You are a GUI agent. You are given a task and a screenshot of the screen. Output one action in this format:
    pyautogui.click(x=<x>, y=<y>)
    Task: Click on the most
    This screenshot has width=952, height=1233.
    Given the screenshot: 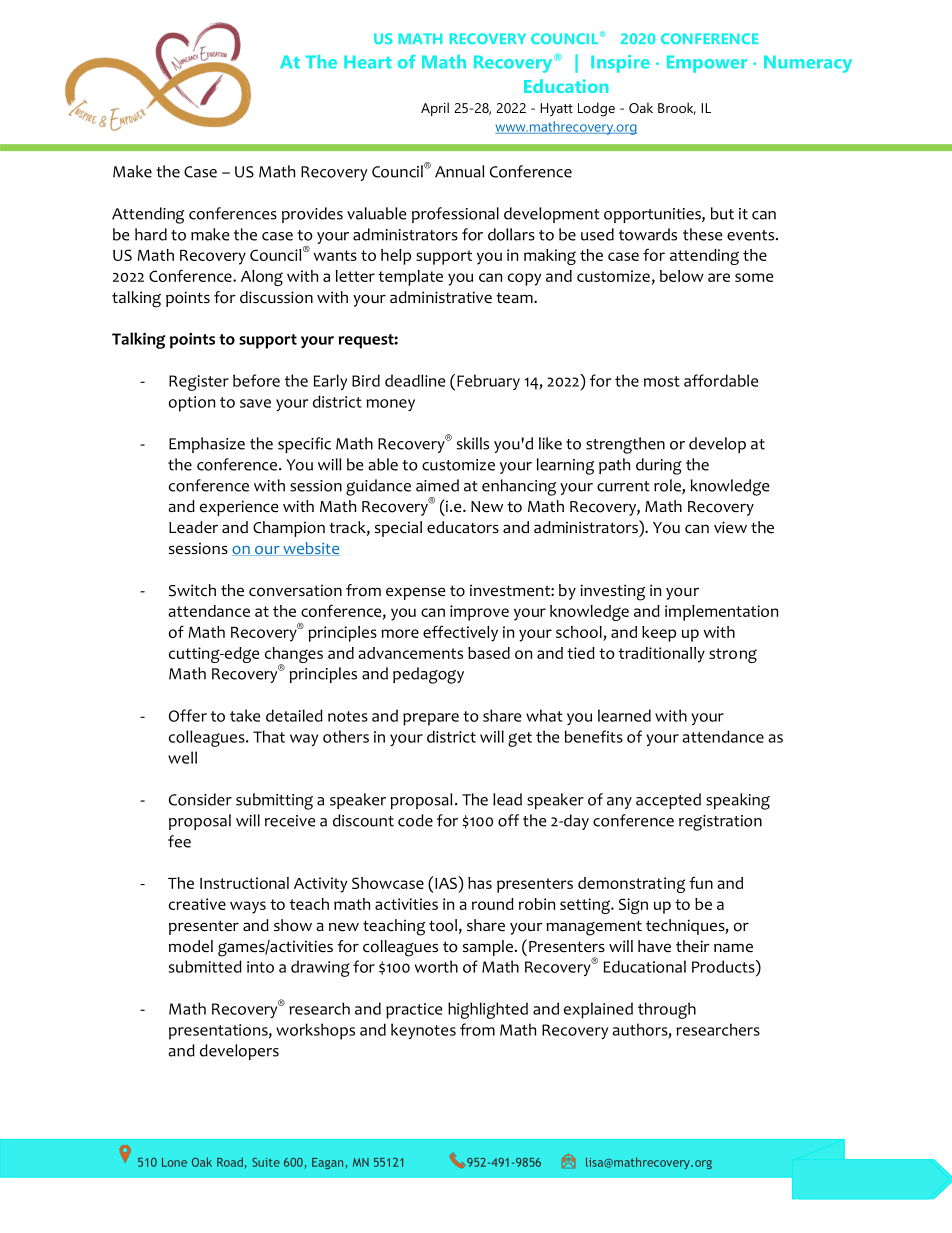 What is the action you would take?
    pyautogui.click(x=662, y=381)
